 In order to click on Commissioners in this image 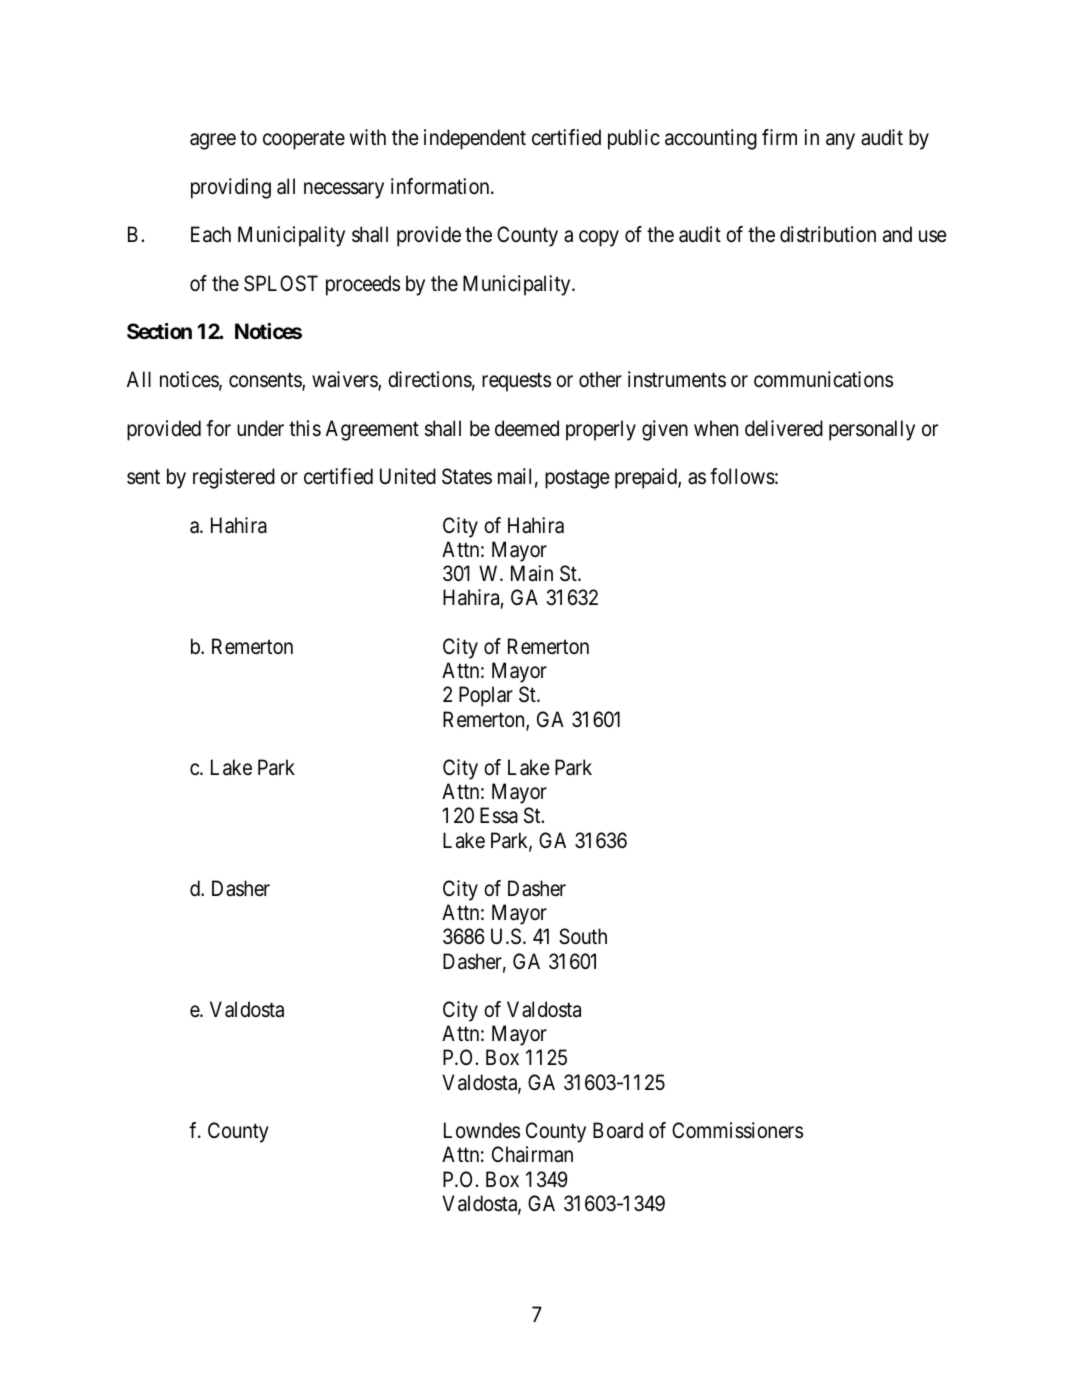, I will do `click(737, 1130)`.
